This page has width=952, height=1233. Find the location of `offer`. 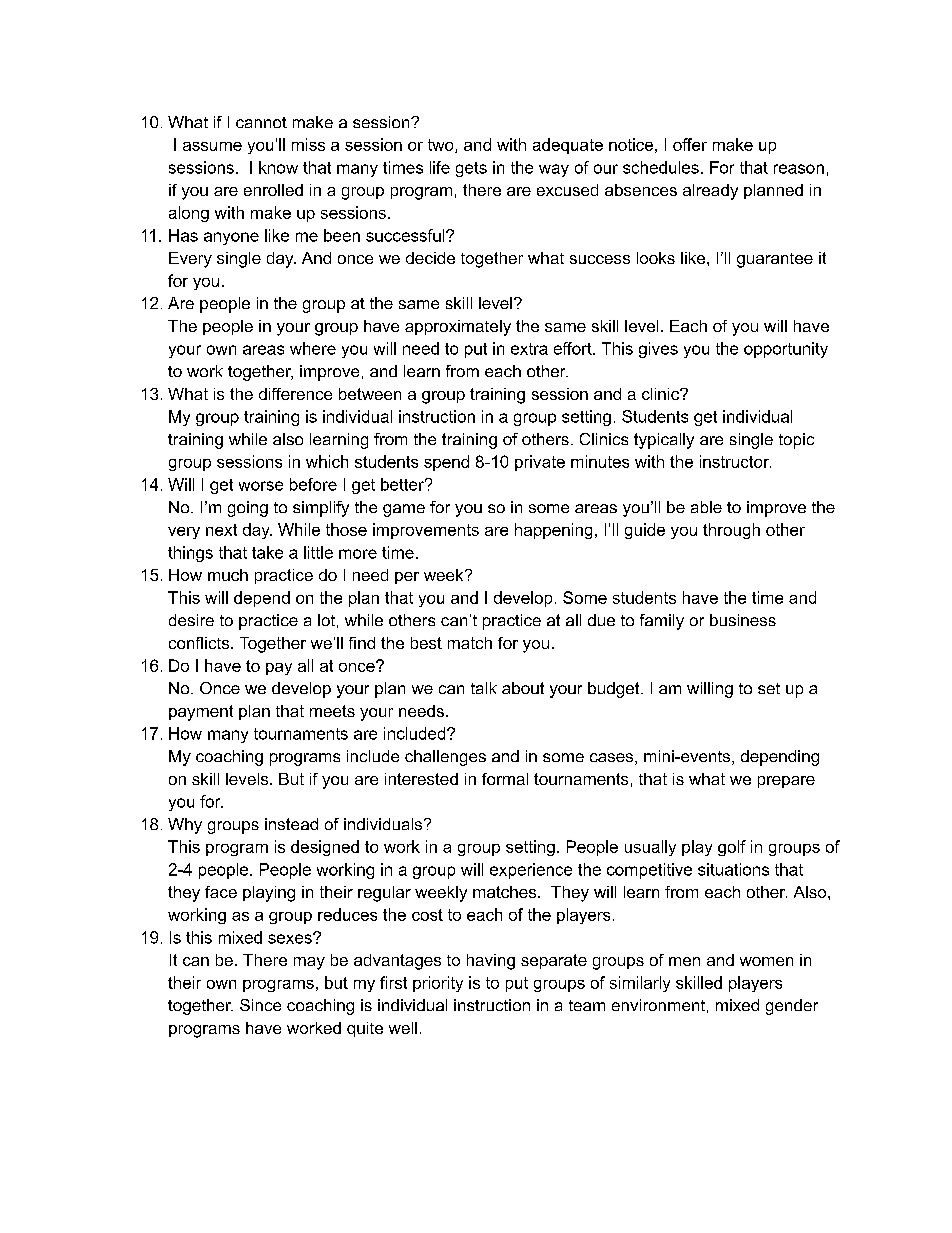

offer is located at coordinates (690, 144).
